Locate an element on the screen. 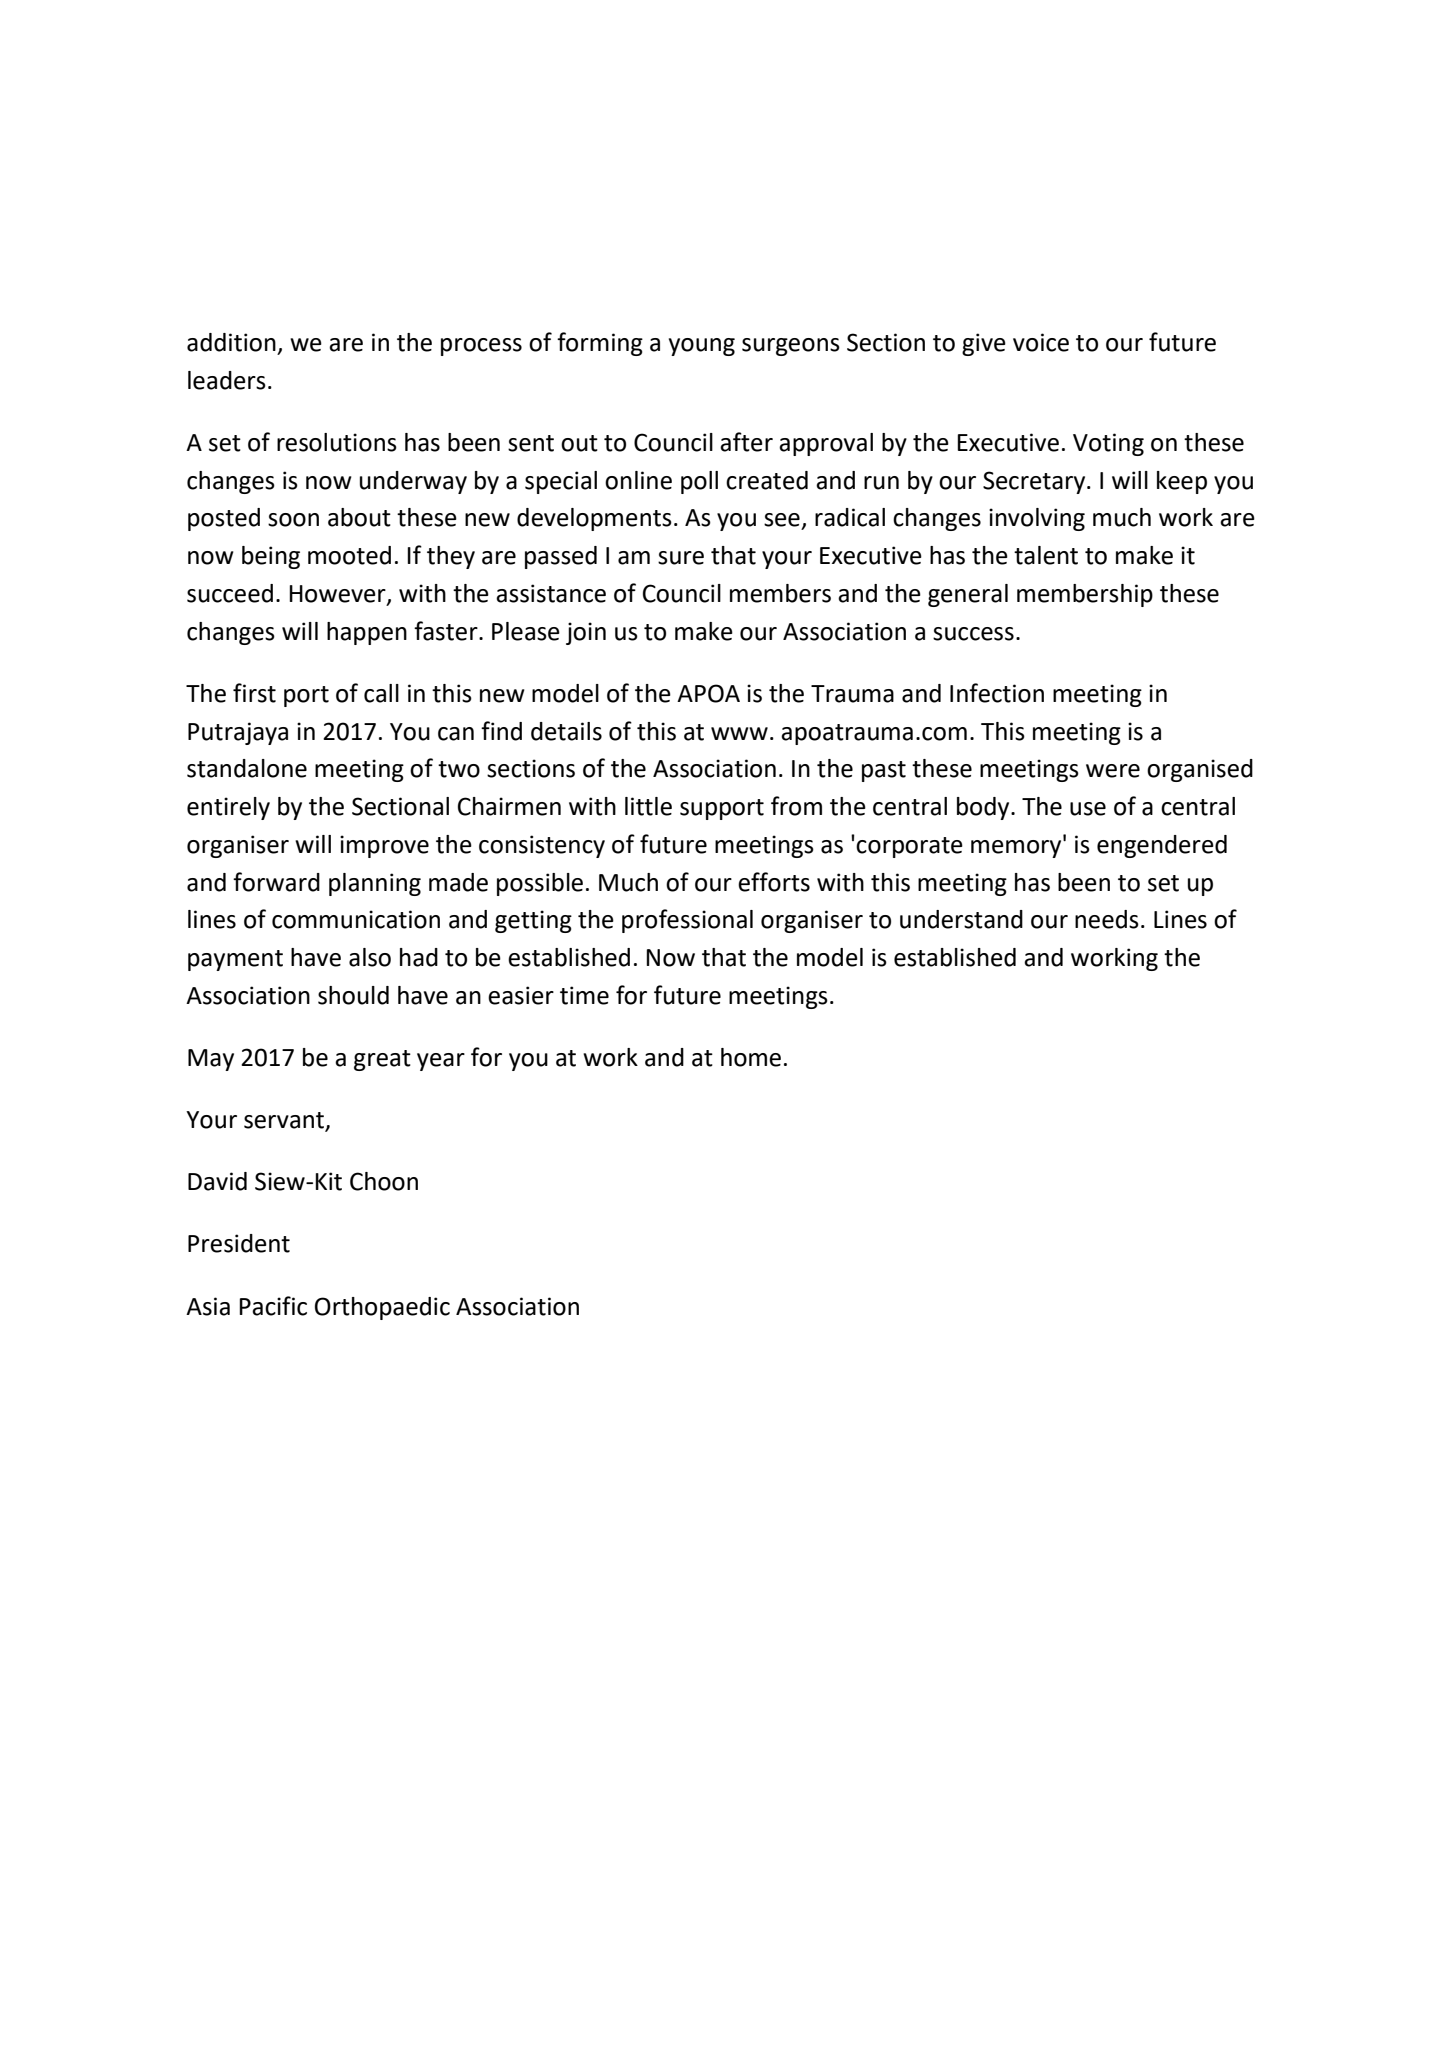 This screenshot has width=1454, height=2057. leaders is located at coordinates (227, 380).
